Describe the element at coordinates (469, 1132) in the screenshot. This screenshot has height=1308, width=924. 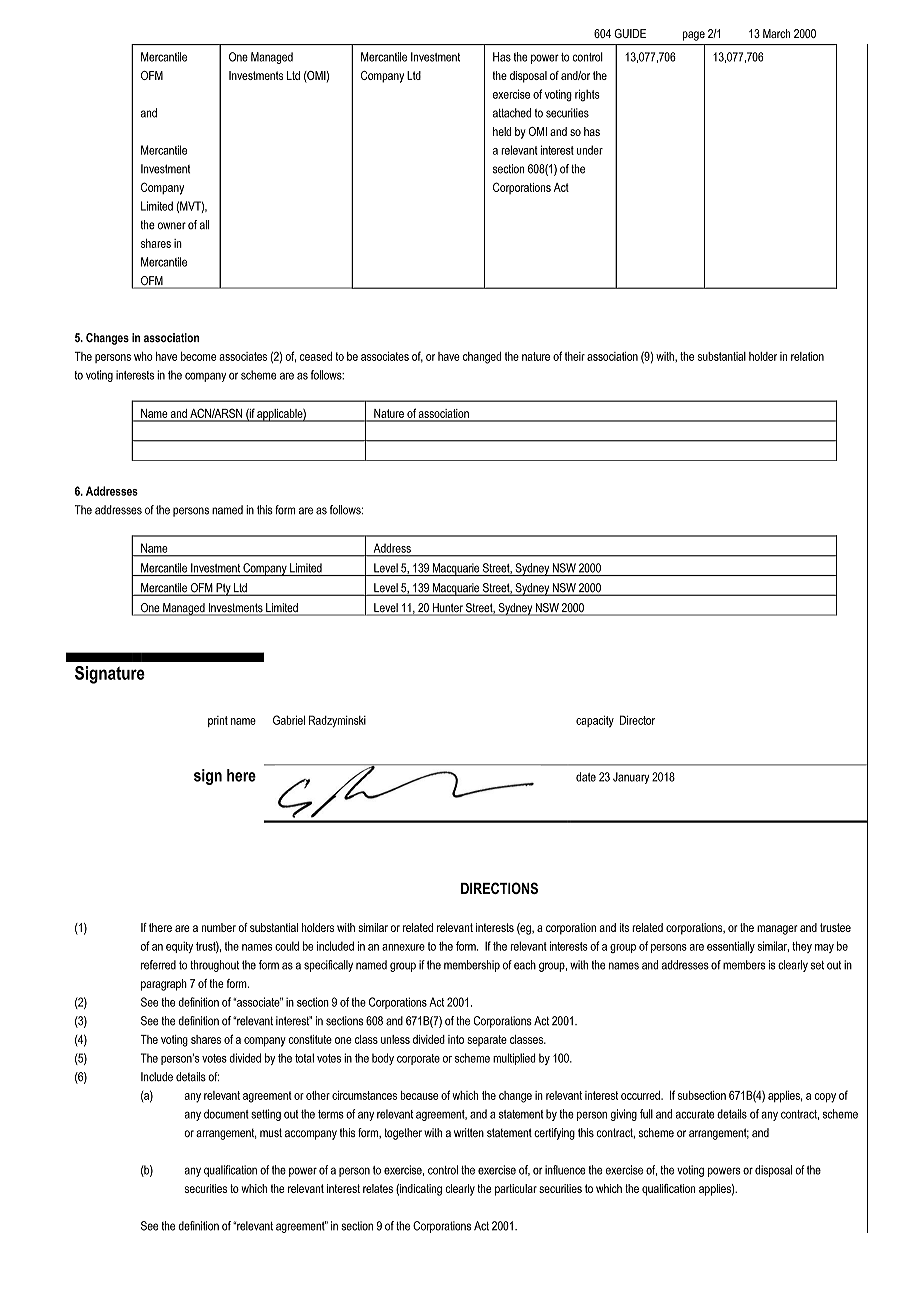
I see `written` at that location.
